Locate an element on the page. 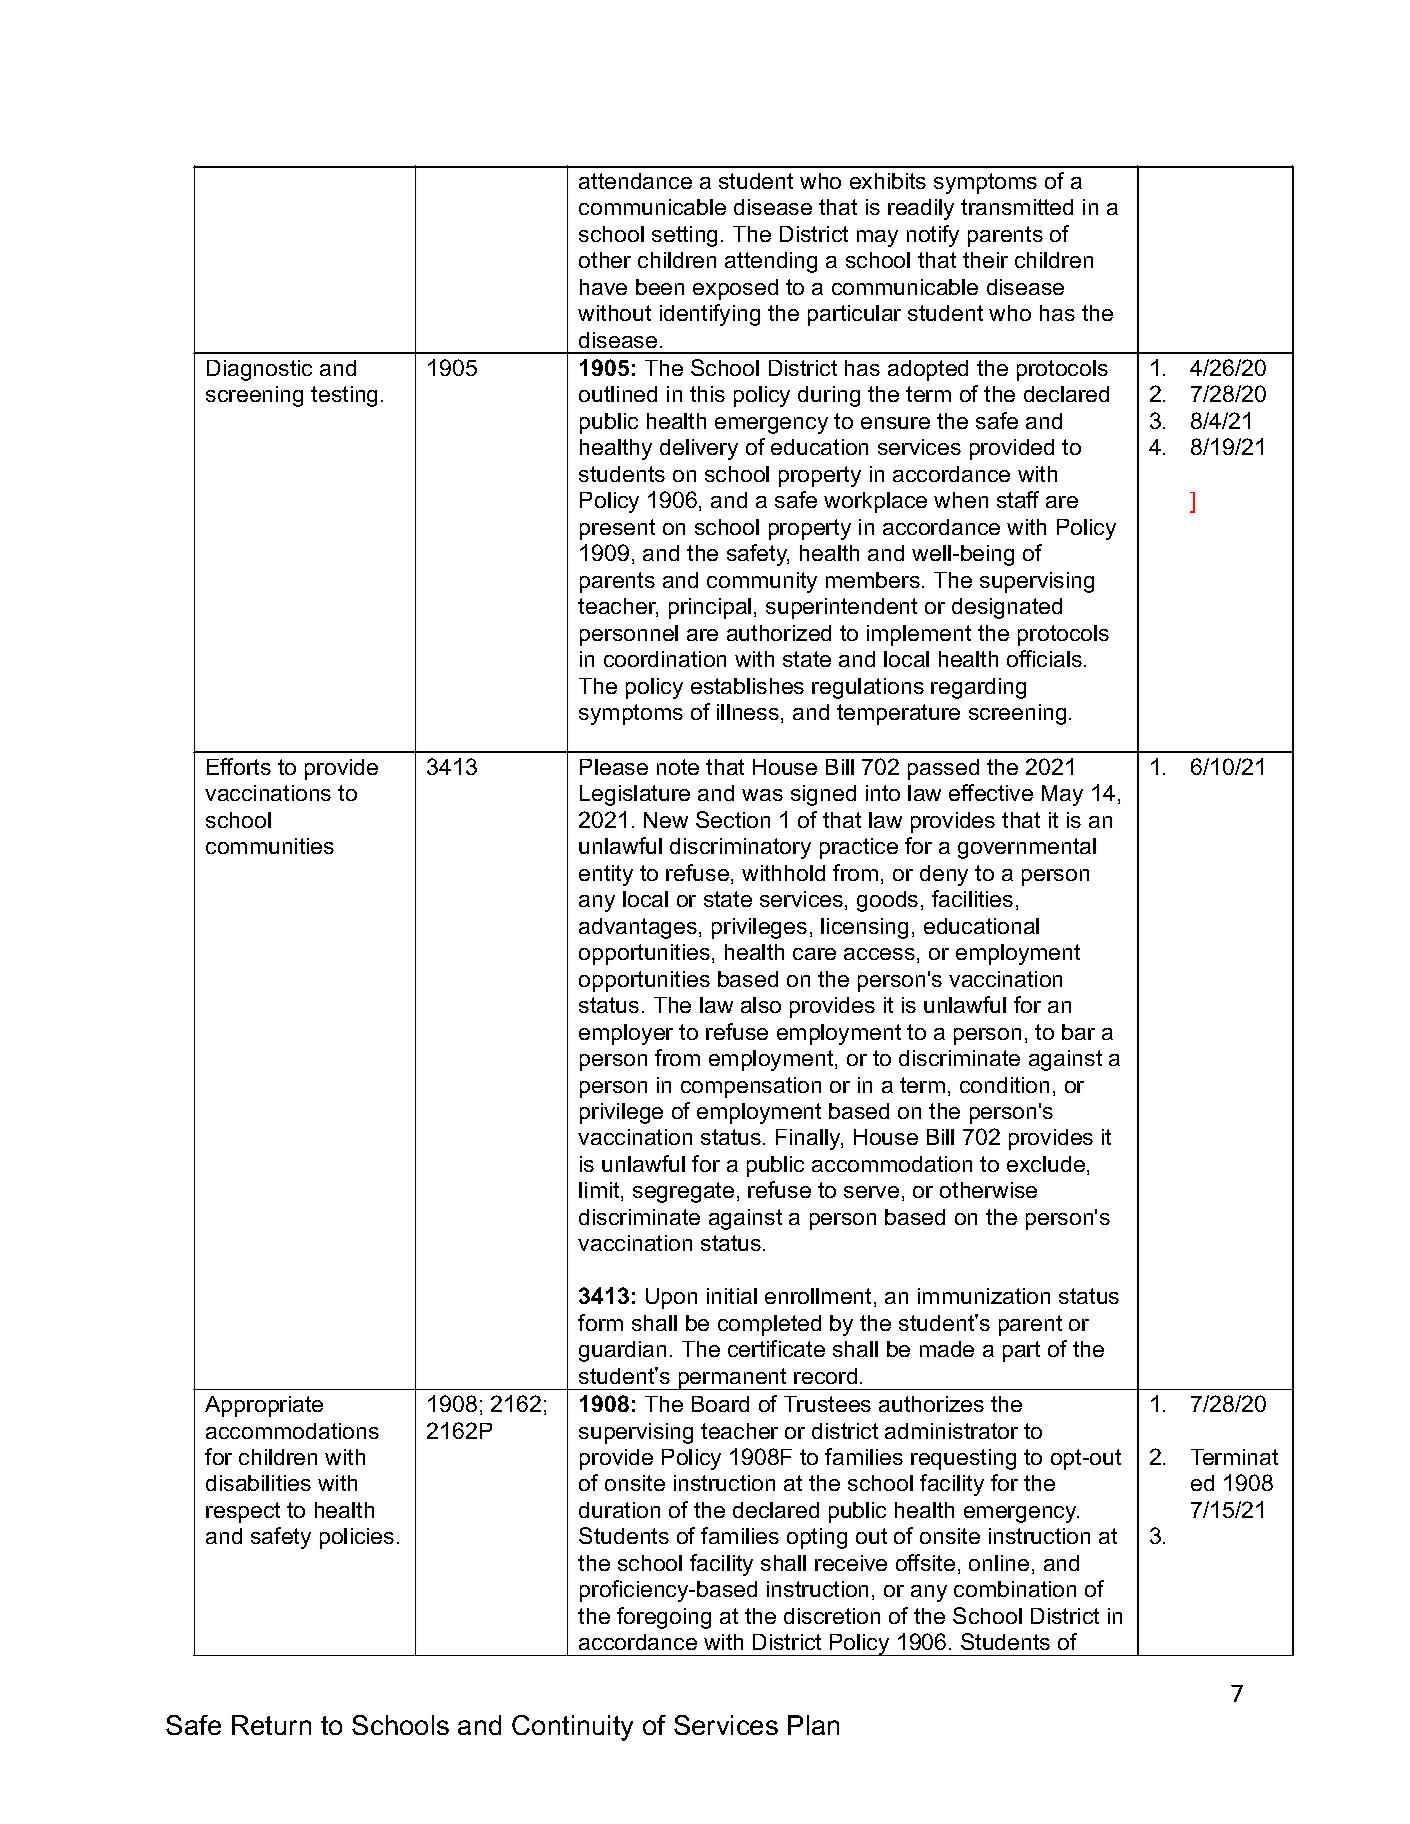 This page has width=1410, height=1824. immunization is located at coordinates (984, 1296).
